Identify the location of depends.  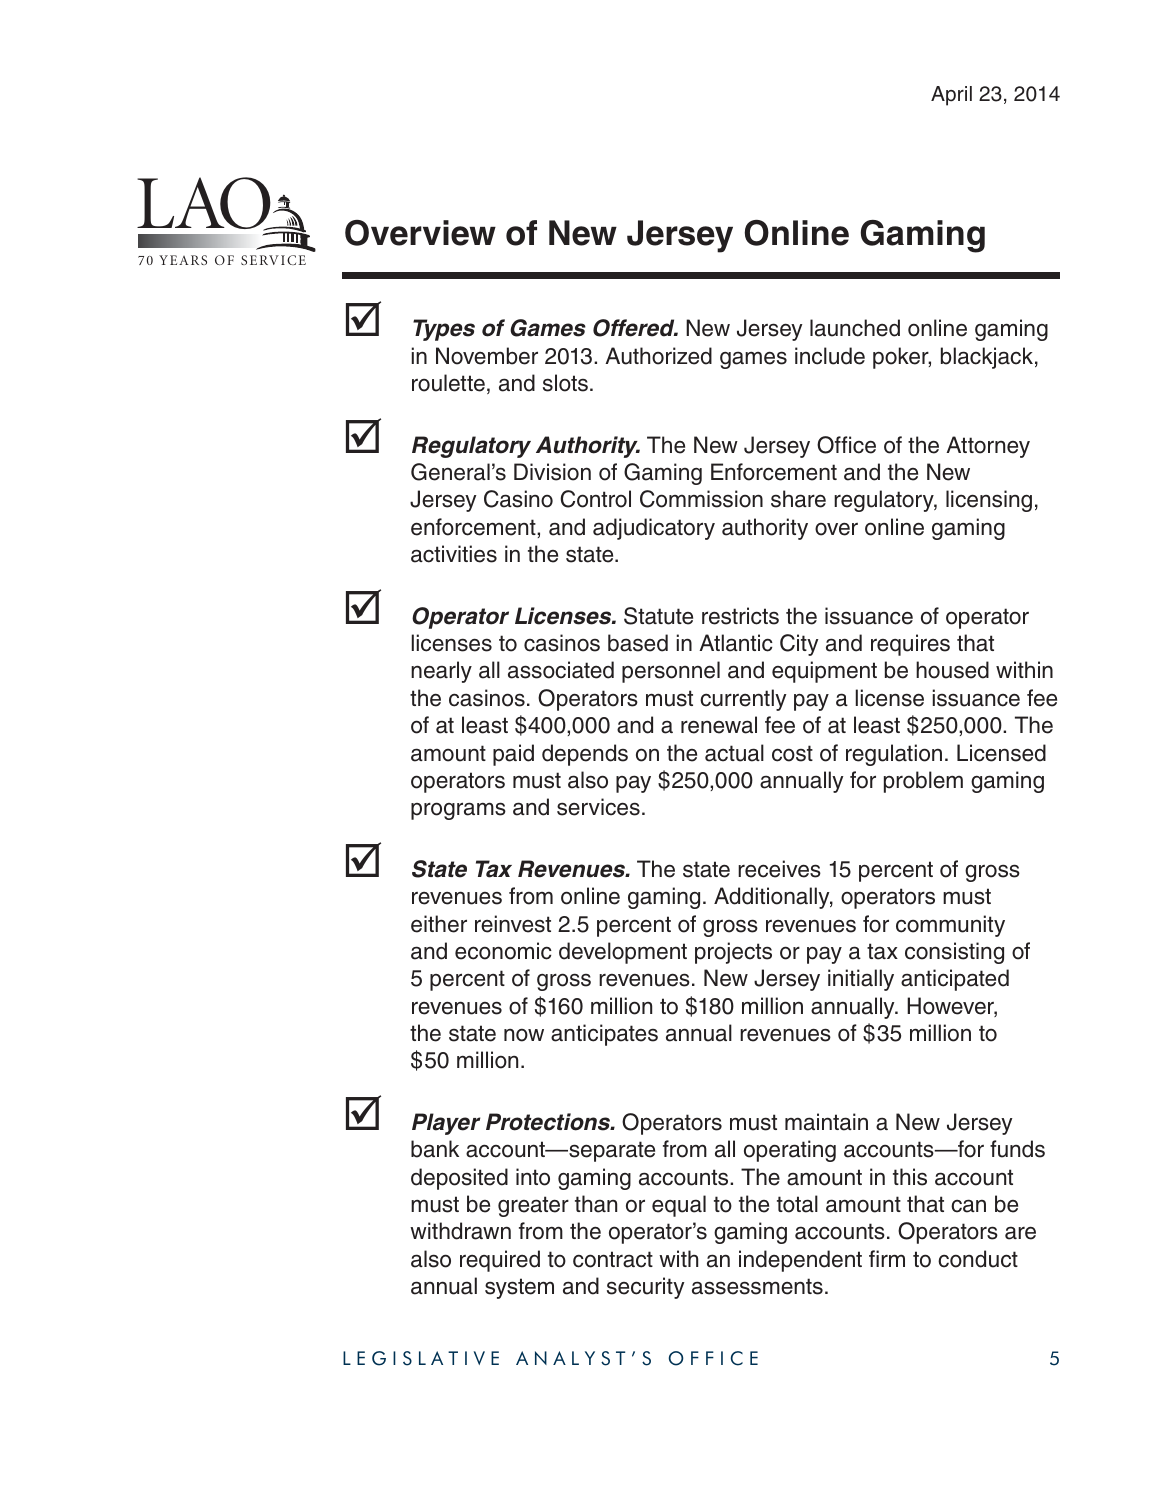
(585, 755).
